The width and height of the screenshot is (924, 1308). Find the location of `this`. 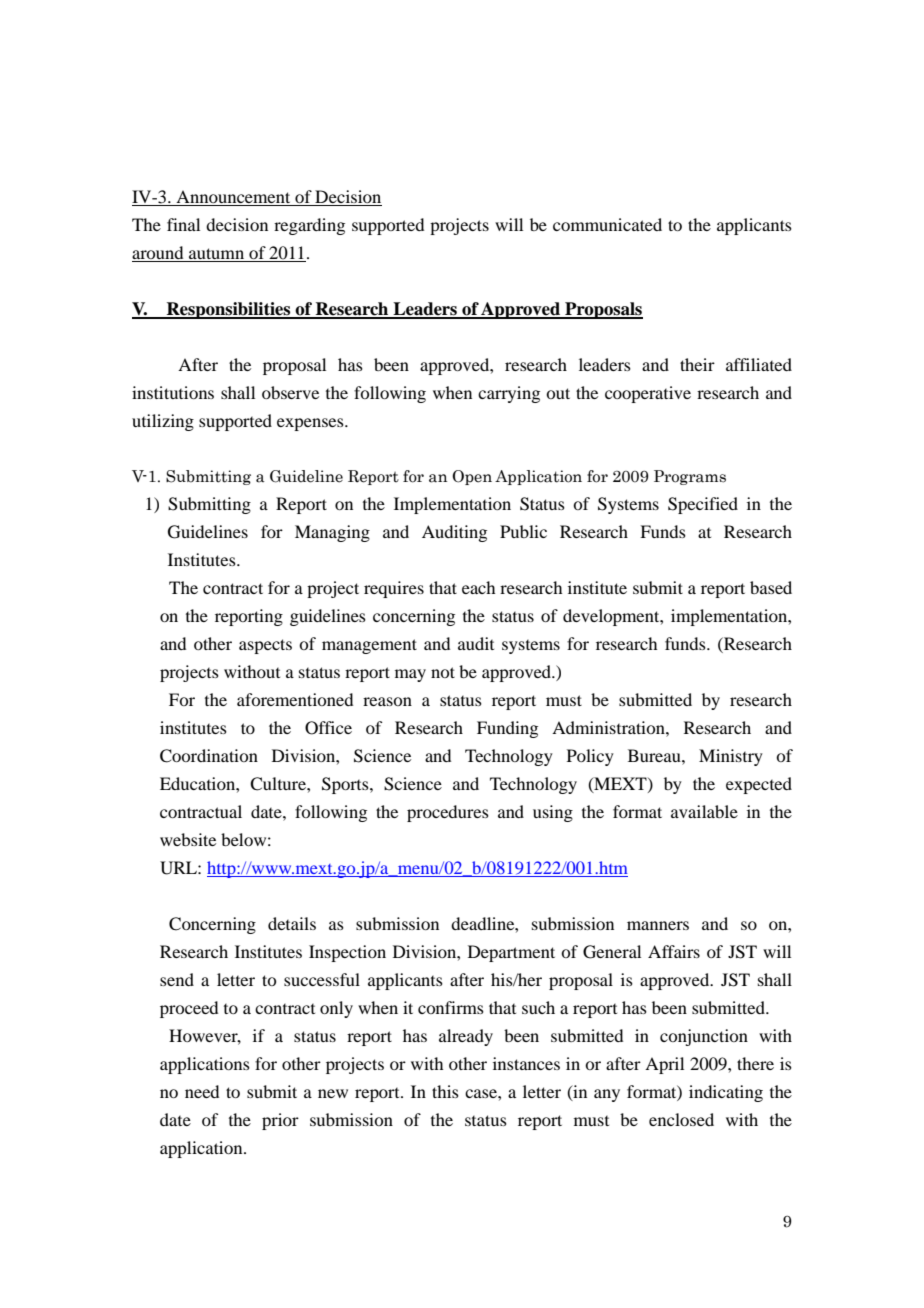

this is located at coordinates (445, 1091).
